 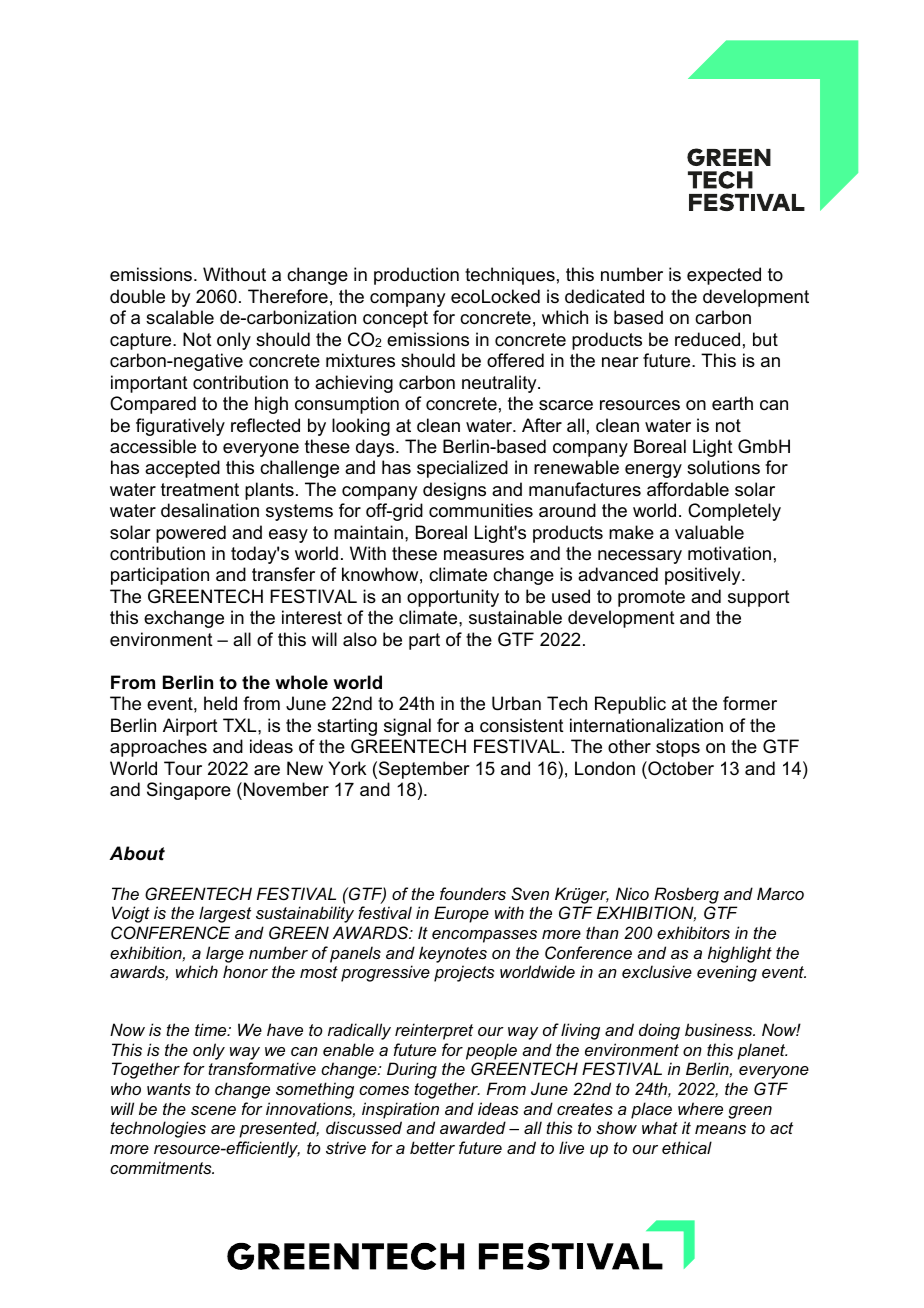 What do you see at coordinates (180, 317) in the screenshot?
I see `scalable` at bounding box center [180, 317].
